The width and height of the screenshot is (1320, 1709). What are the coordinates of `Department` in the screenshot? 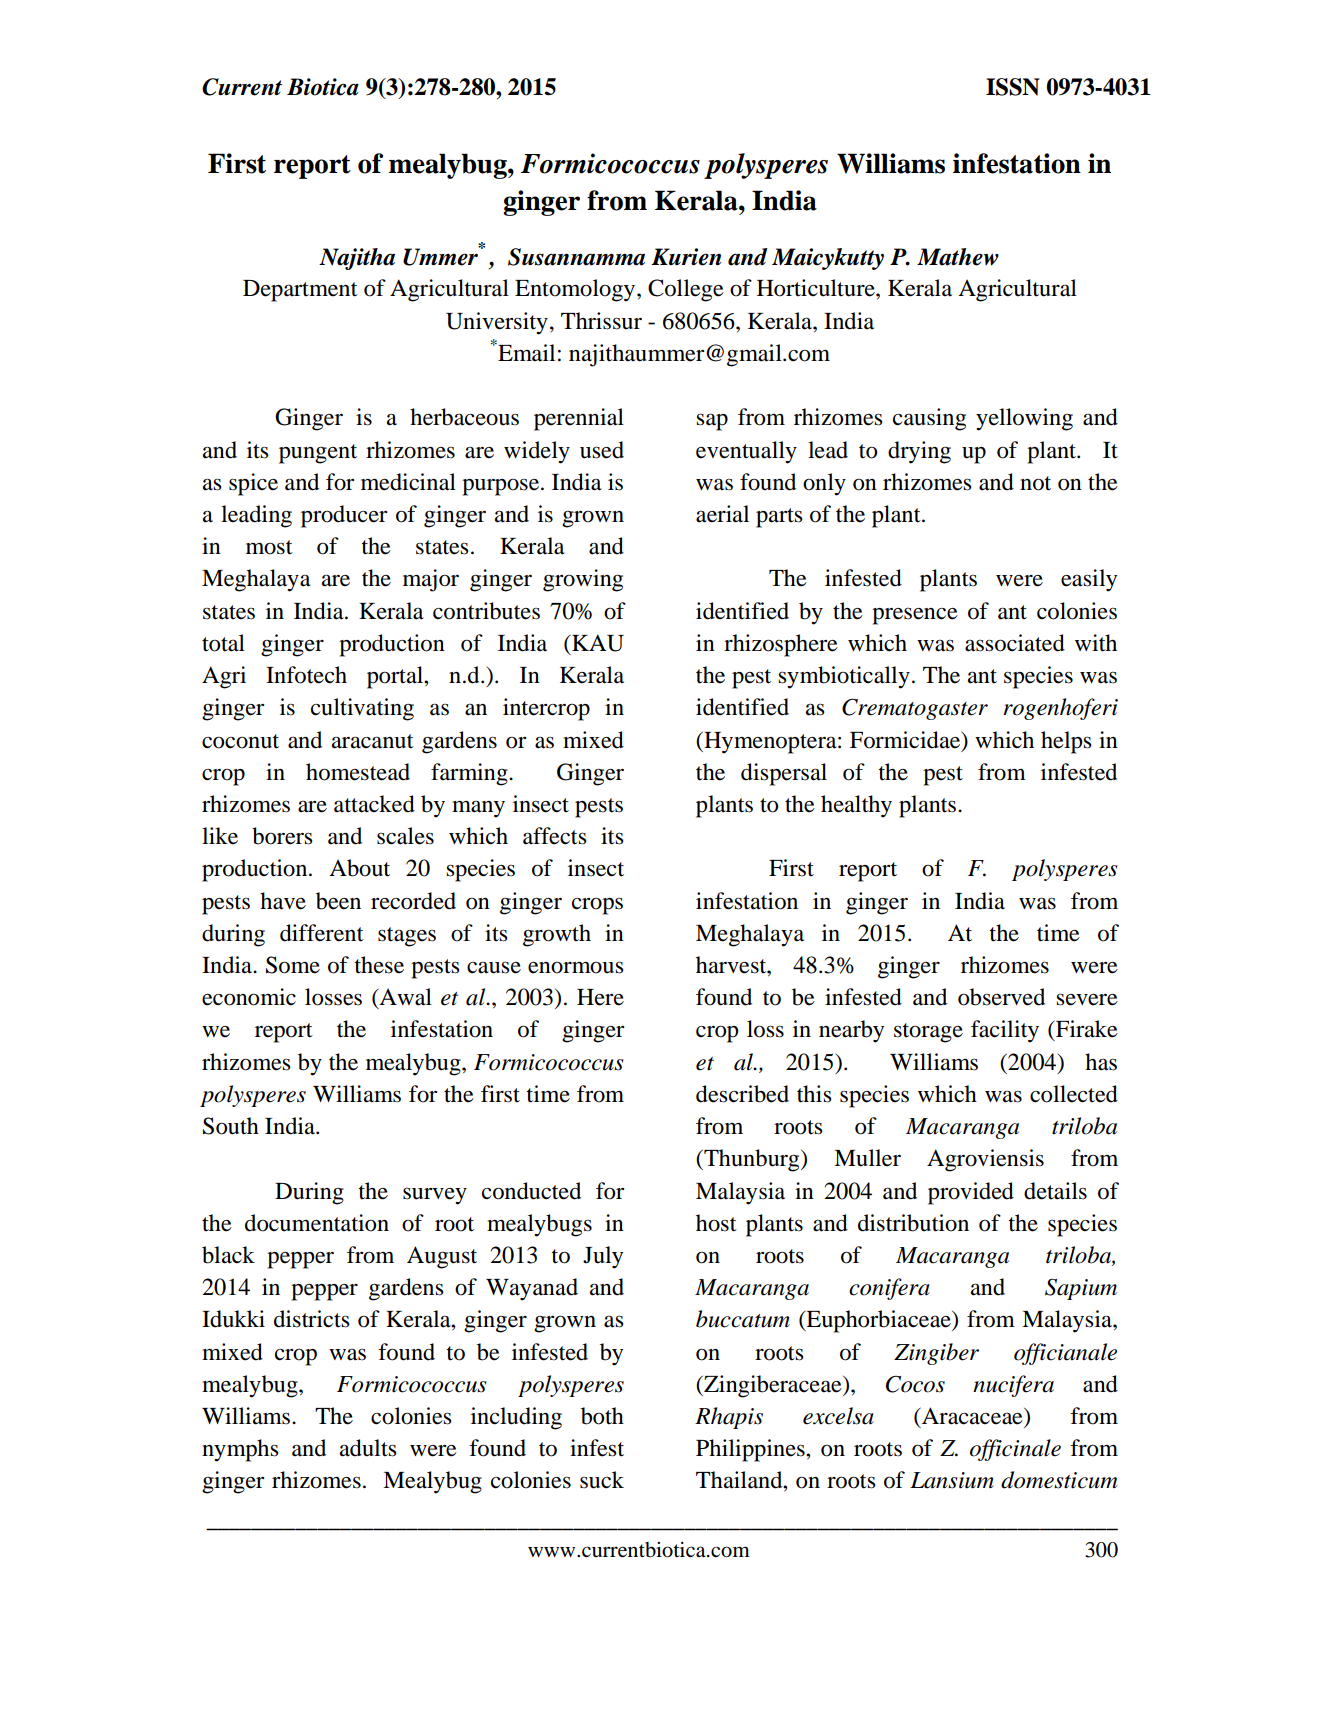 It's located at (300, 291).
